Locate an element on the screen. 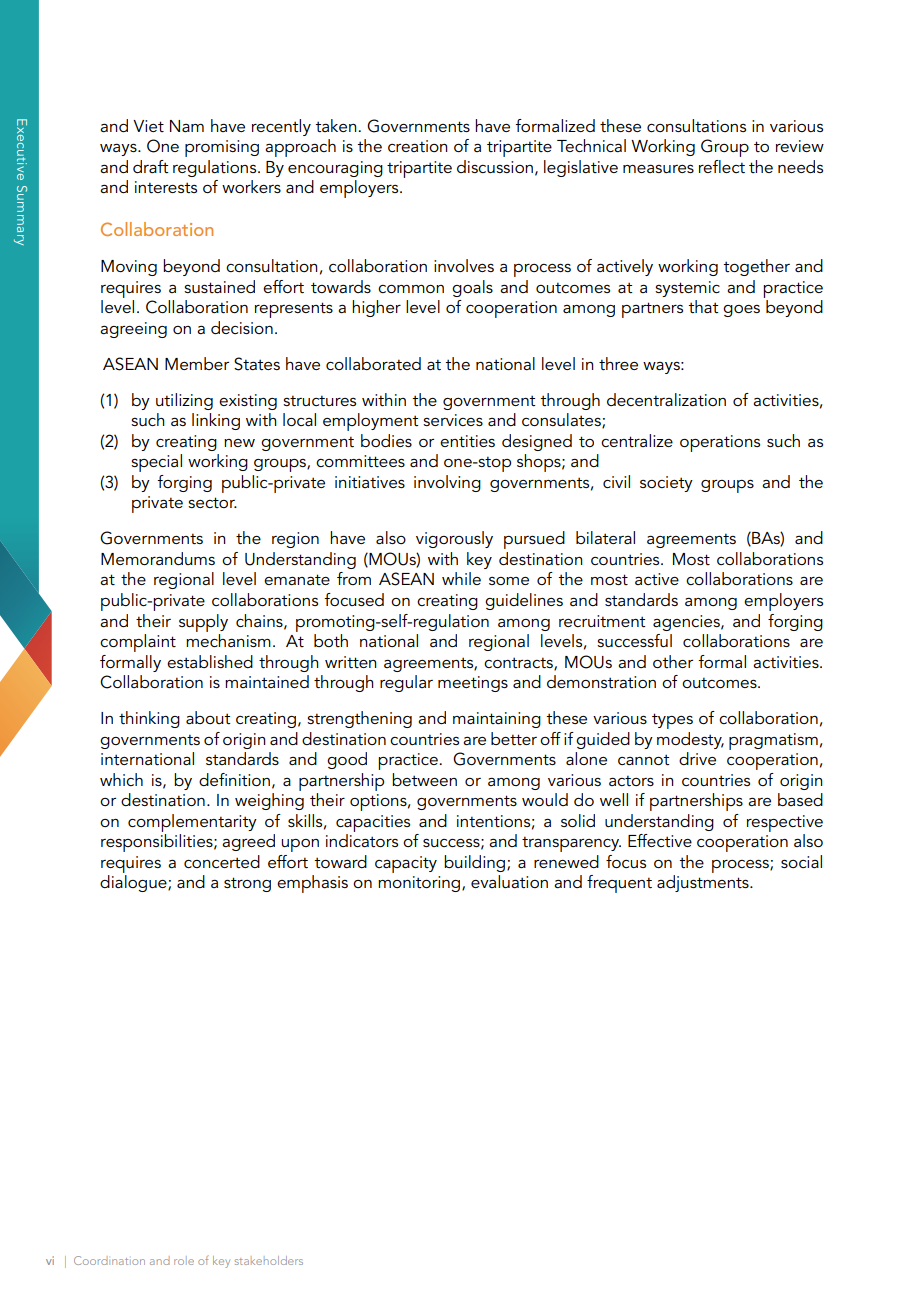  vigorously is located at coordinates (454, 539).
